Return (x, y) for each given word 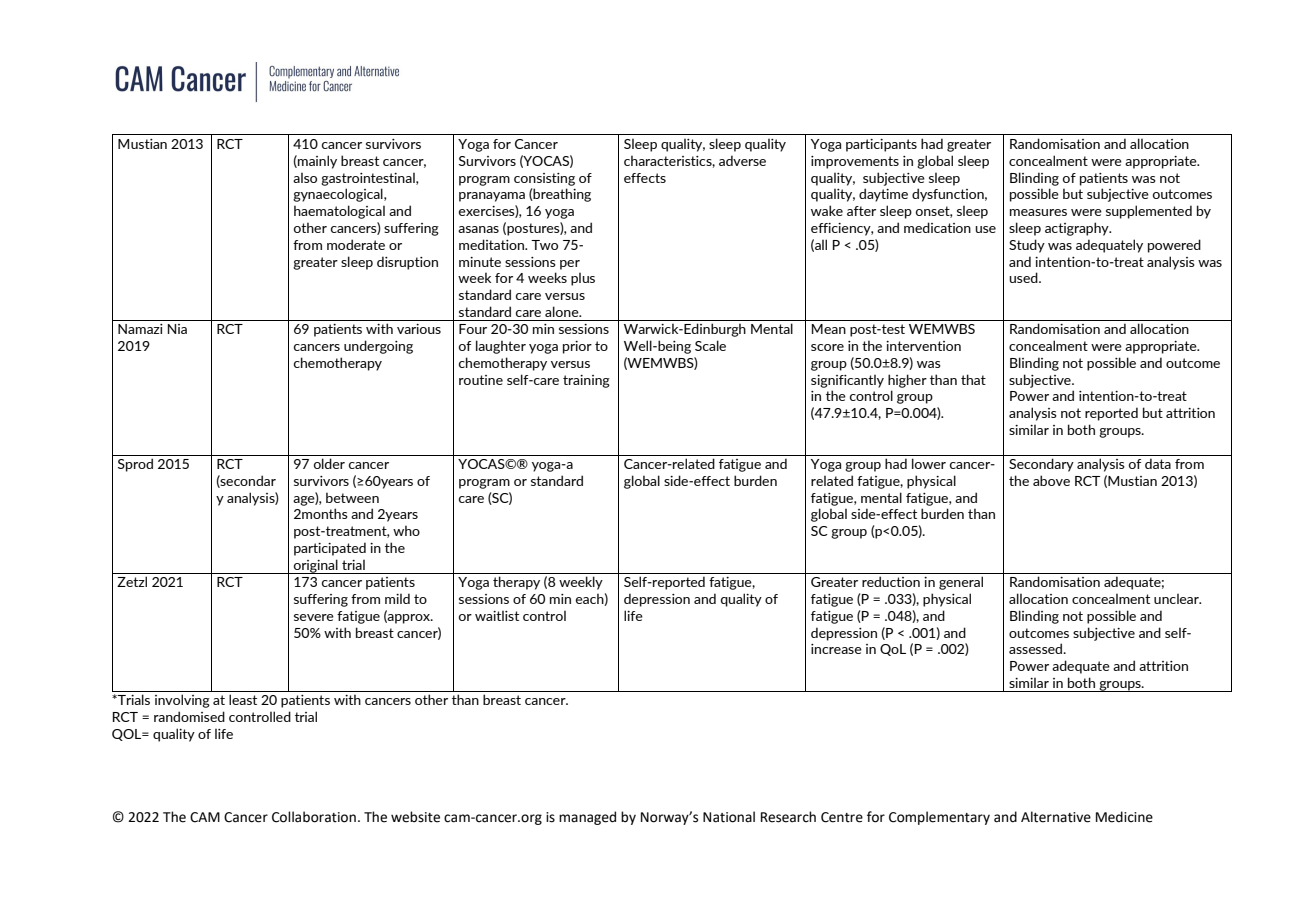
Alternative (1056, 817)
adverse (742, 160)
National (729, 817)
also (305, 177)
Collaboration (314, 817)
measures (1038, 212)
